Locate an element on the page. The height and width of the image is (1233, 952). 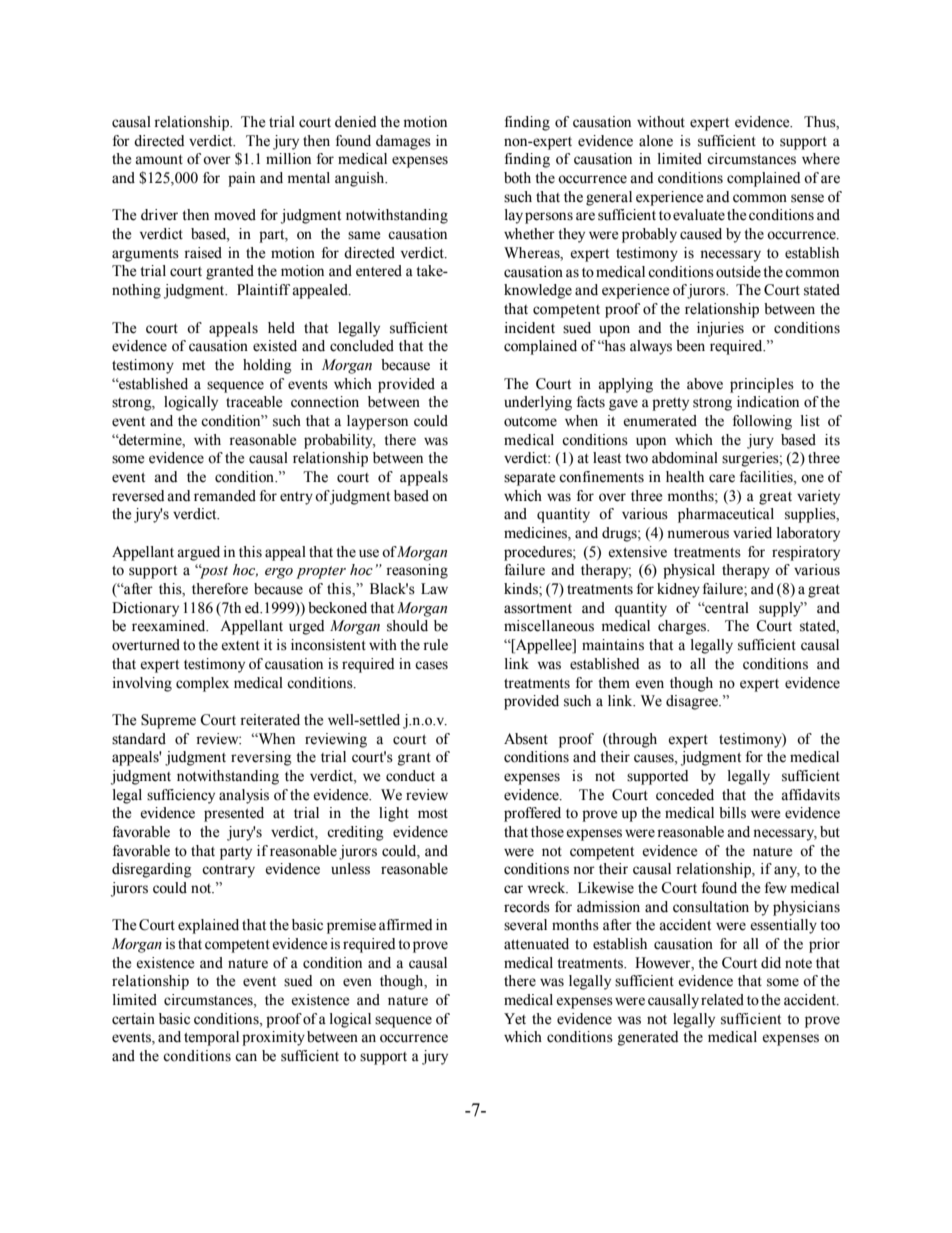
temporal is located at coordinates (211, 1038).
